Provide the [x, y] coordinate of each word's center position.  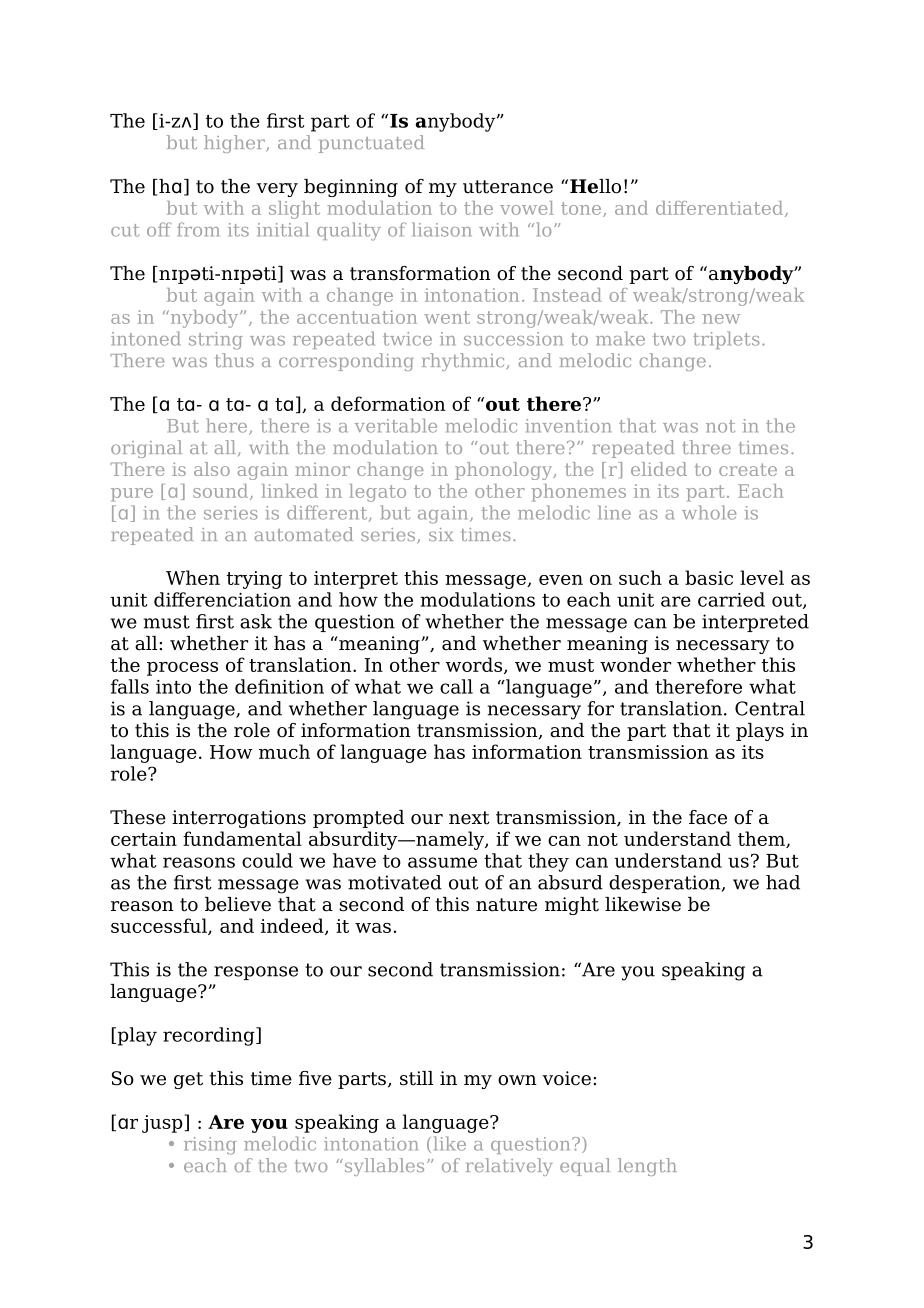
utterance [508, 187]
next [469, 818]
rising [210, 1146]
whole [709, 512]
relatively [509, 1167]
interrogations [239, 819]
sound [222, 492]
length [647, 1167]
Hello [595, 186]
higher [235, 144]
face [708, 817]
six [441, 534]
